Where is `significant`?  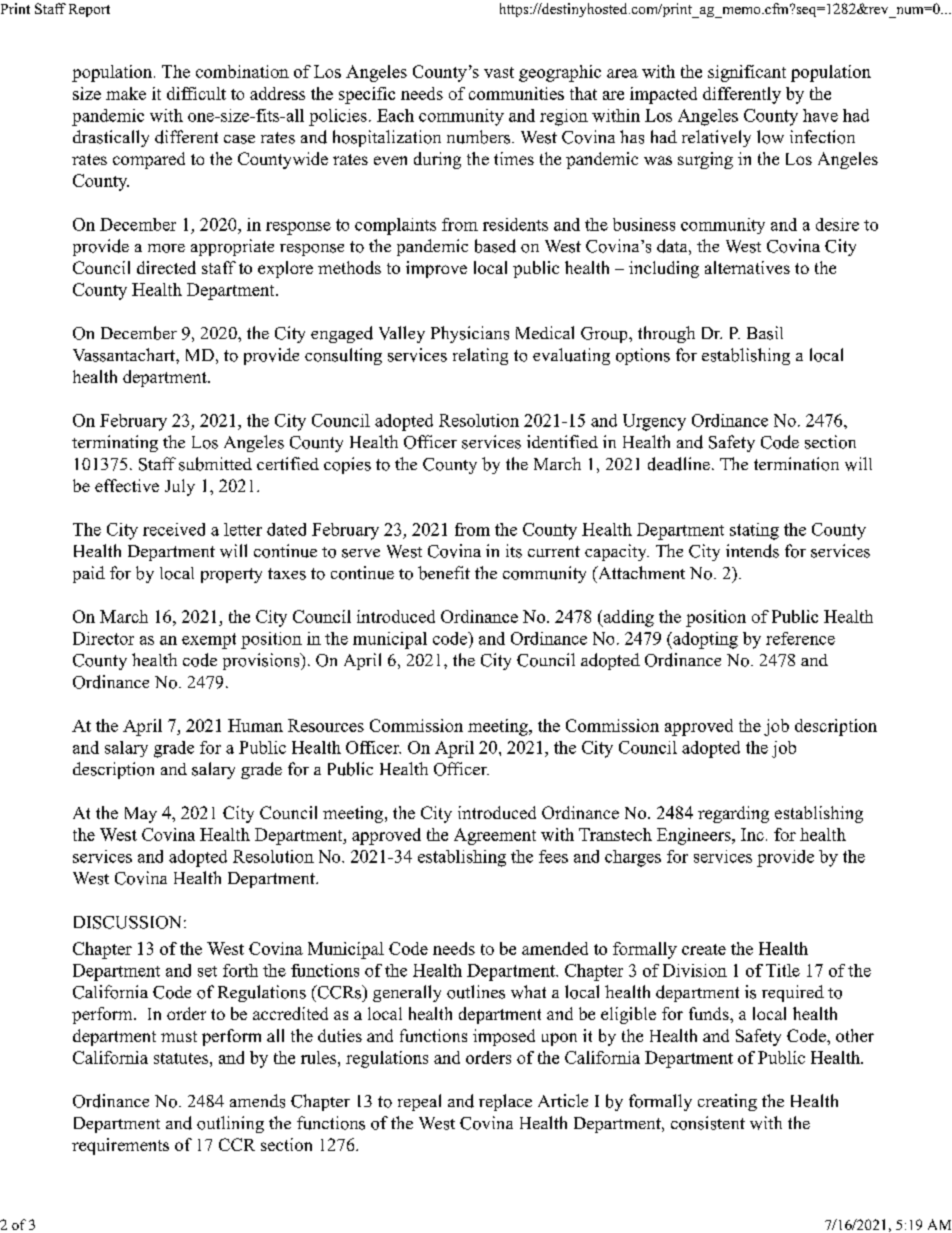
significant is located at coordinates (747, 73).
